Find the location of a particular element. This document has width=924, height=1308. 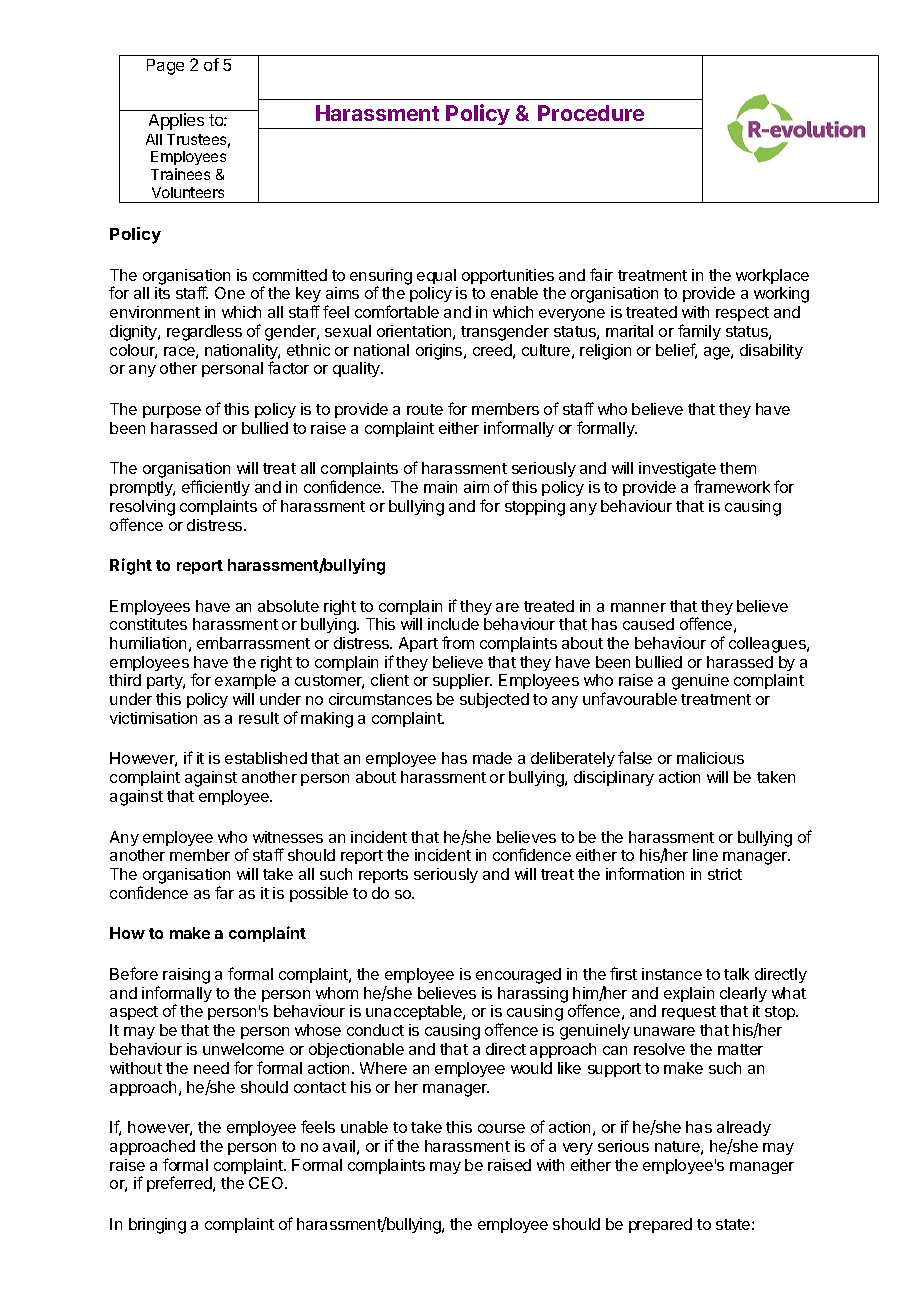

Page is located at coordinates (165, 67).
